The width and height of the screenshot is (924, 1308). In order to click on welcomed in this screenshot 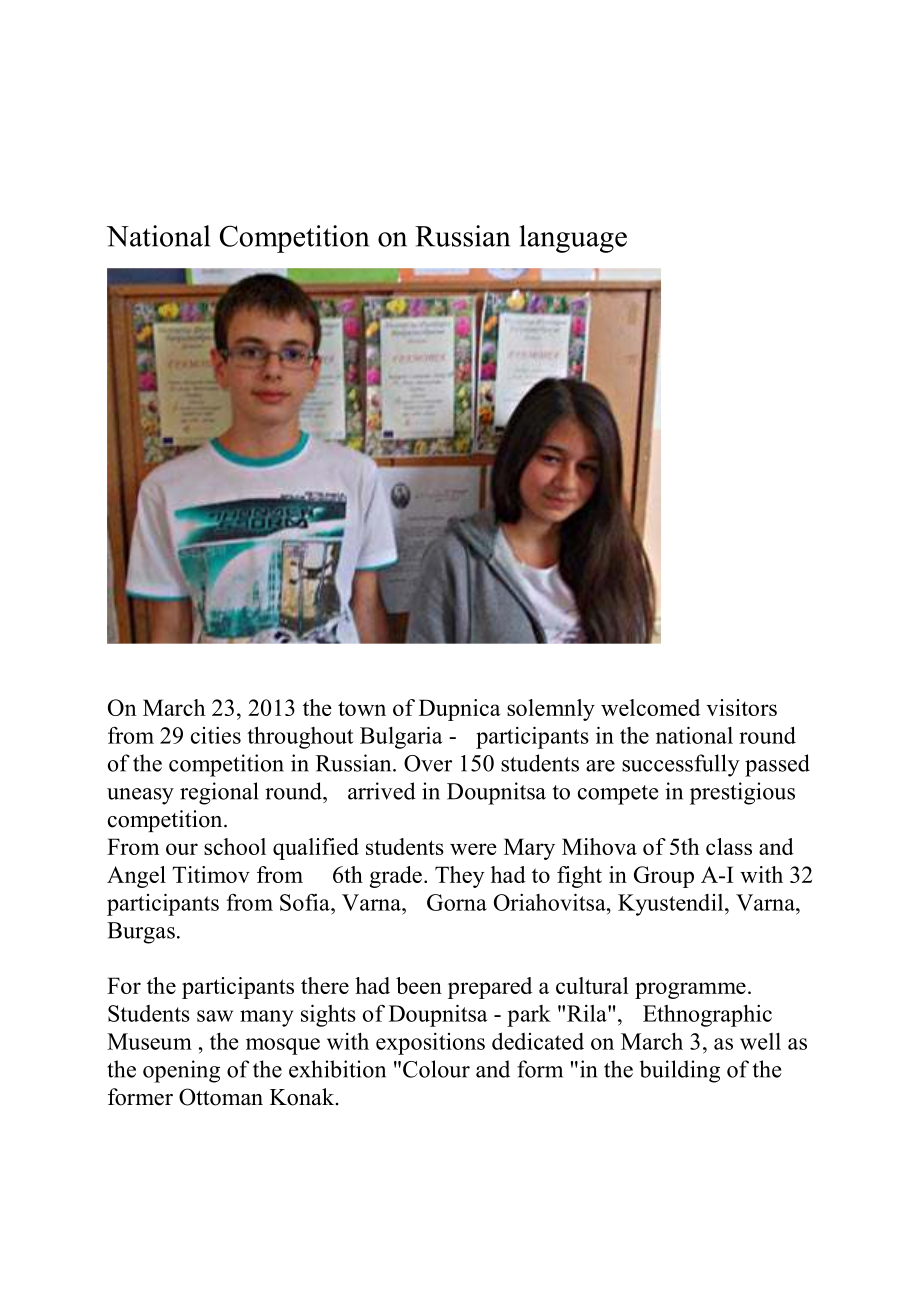, I will do `click(650, 707)`.
